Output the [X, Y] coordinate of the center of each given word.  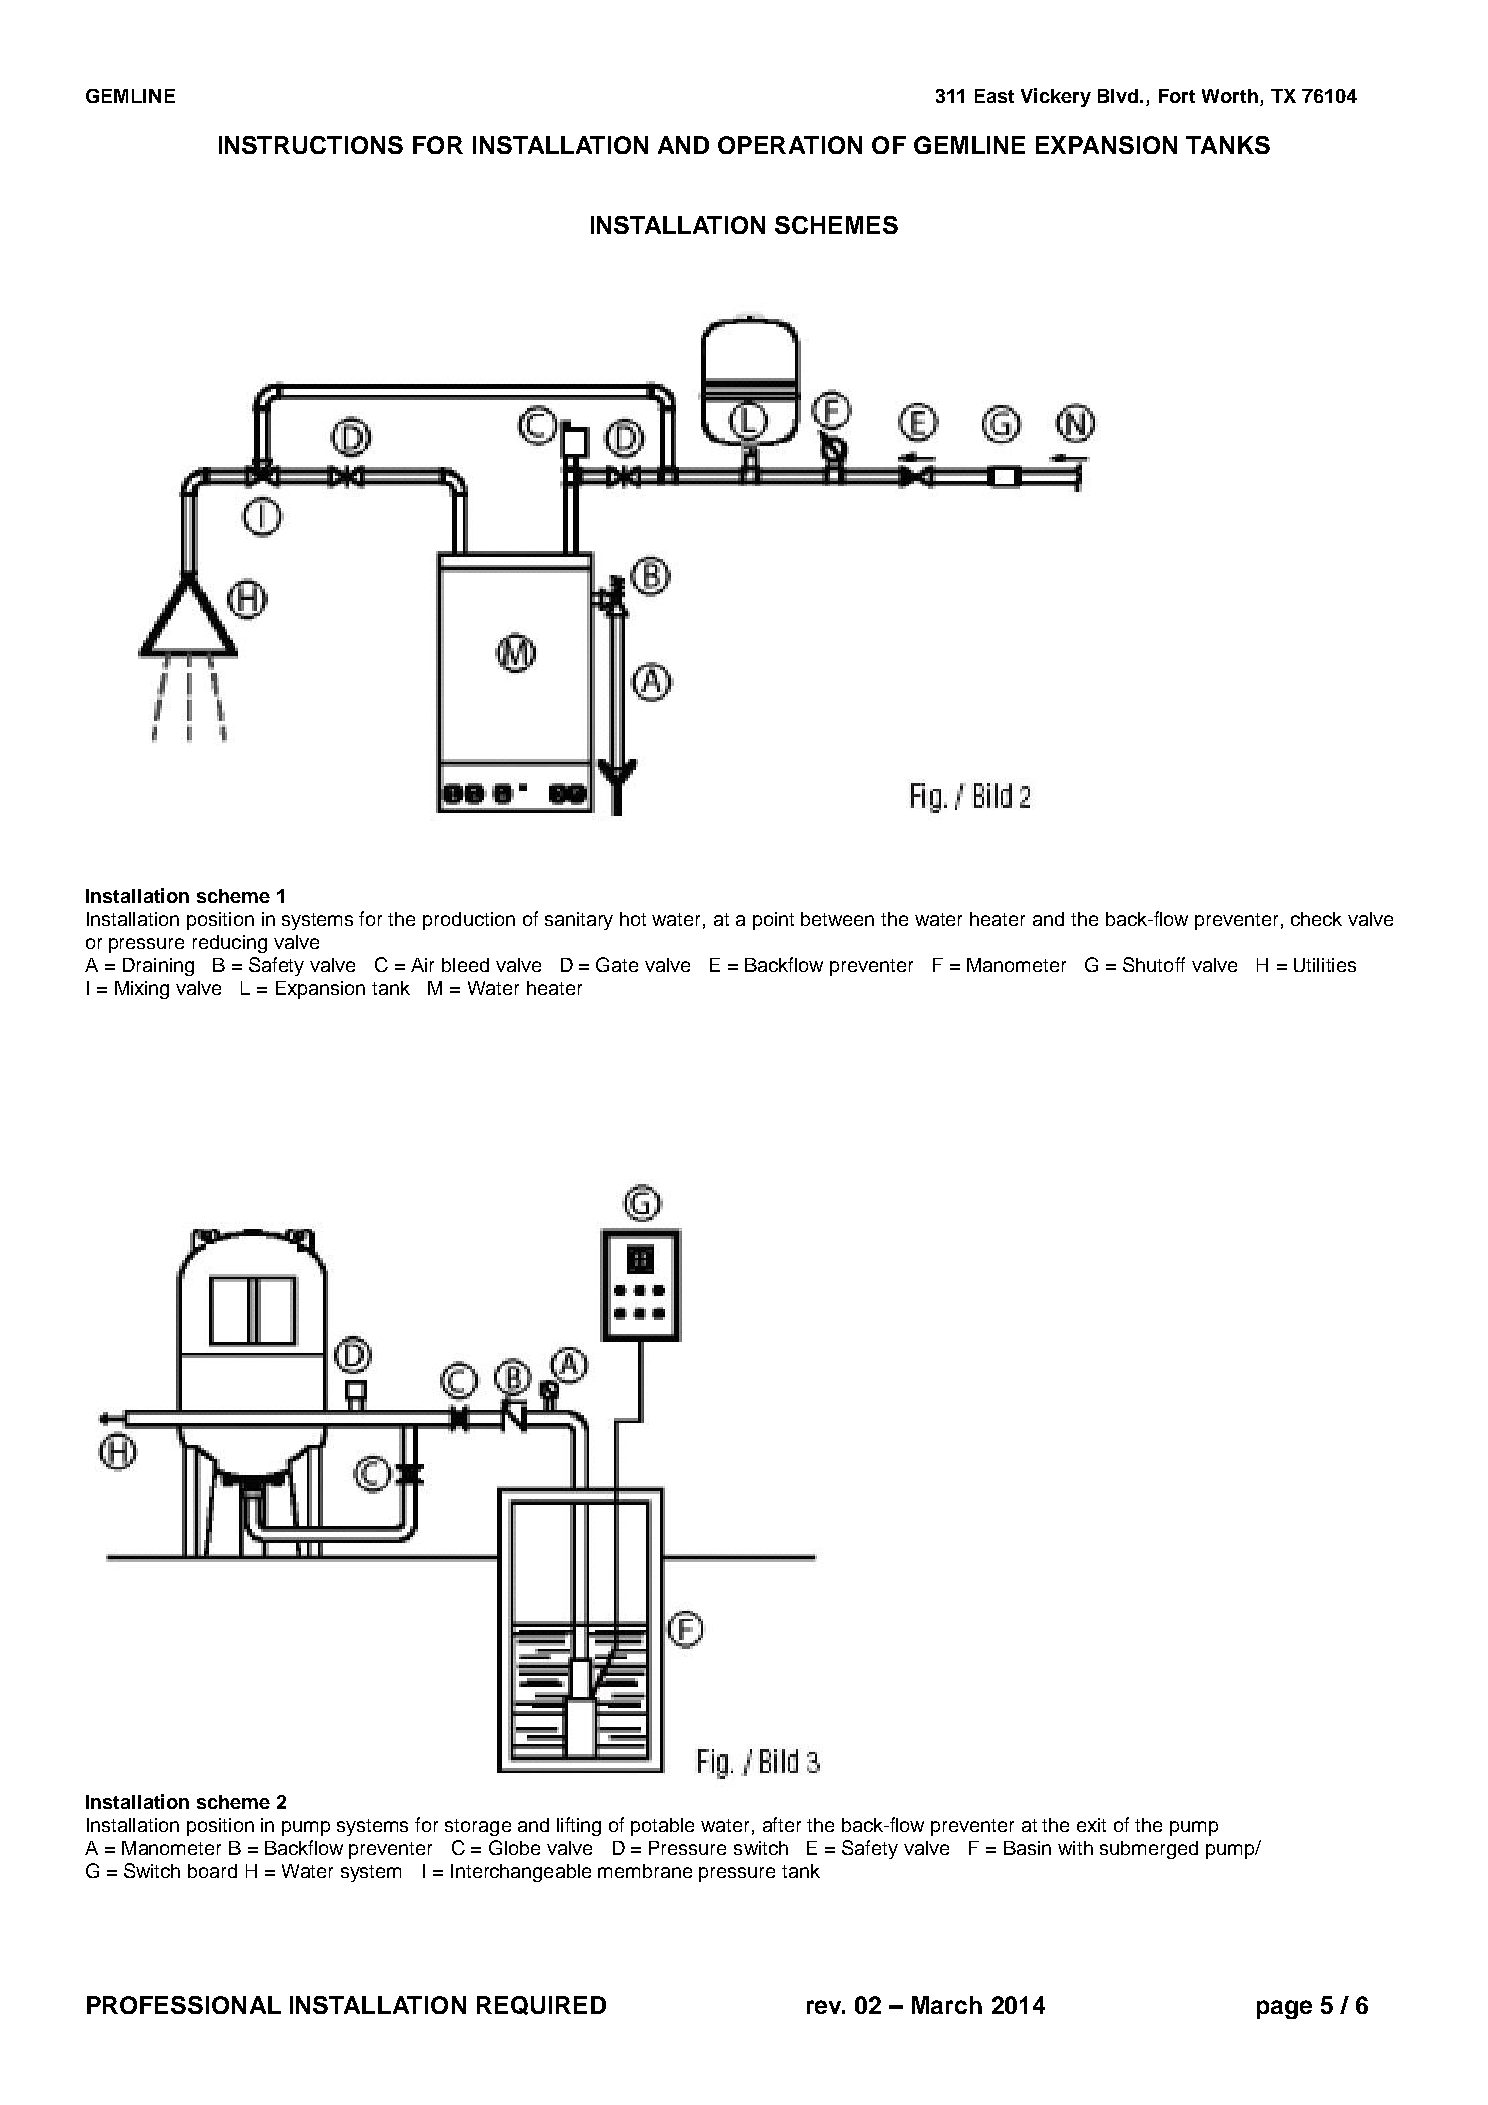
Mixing [142, 990]
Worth [1230, 96]
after [782, 1824]
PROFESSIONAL [184, 2005]
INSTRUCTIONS [311, 145]
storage [478, 1827]
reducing [230, 944]
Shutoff [1154, 964]
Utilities [1325, 965]
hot [633, 919]
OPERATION [790, 145]
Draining [158, 967]
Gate [617, 964]
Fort [1177, 96]
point [773, 921]
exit [1091, 1825]
